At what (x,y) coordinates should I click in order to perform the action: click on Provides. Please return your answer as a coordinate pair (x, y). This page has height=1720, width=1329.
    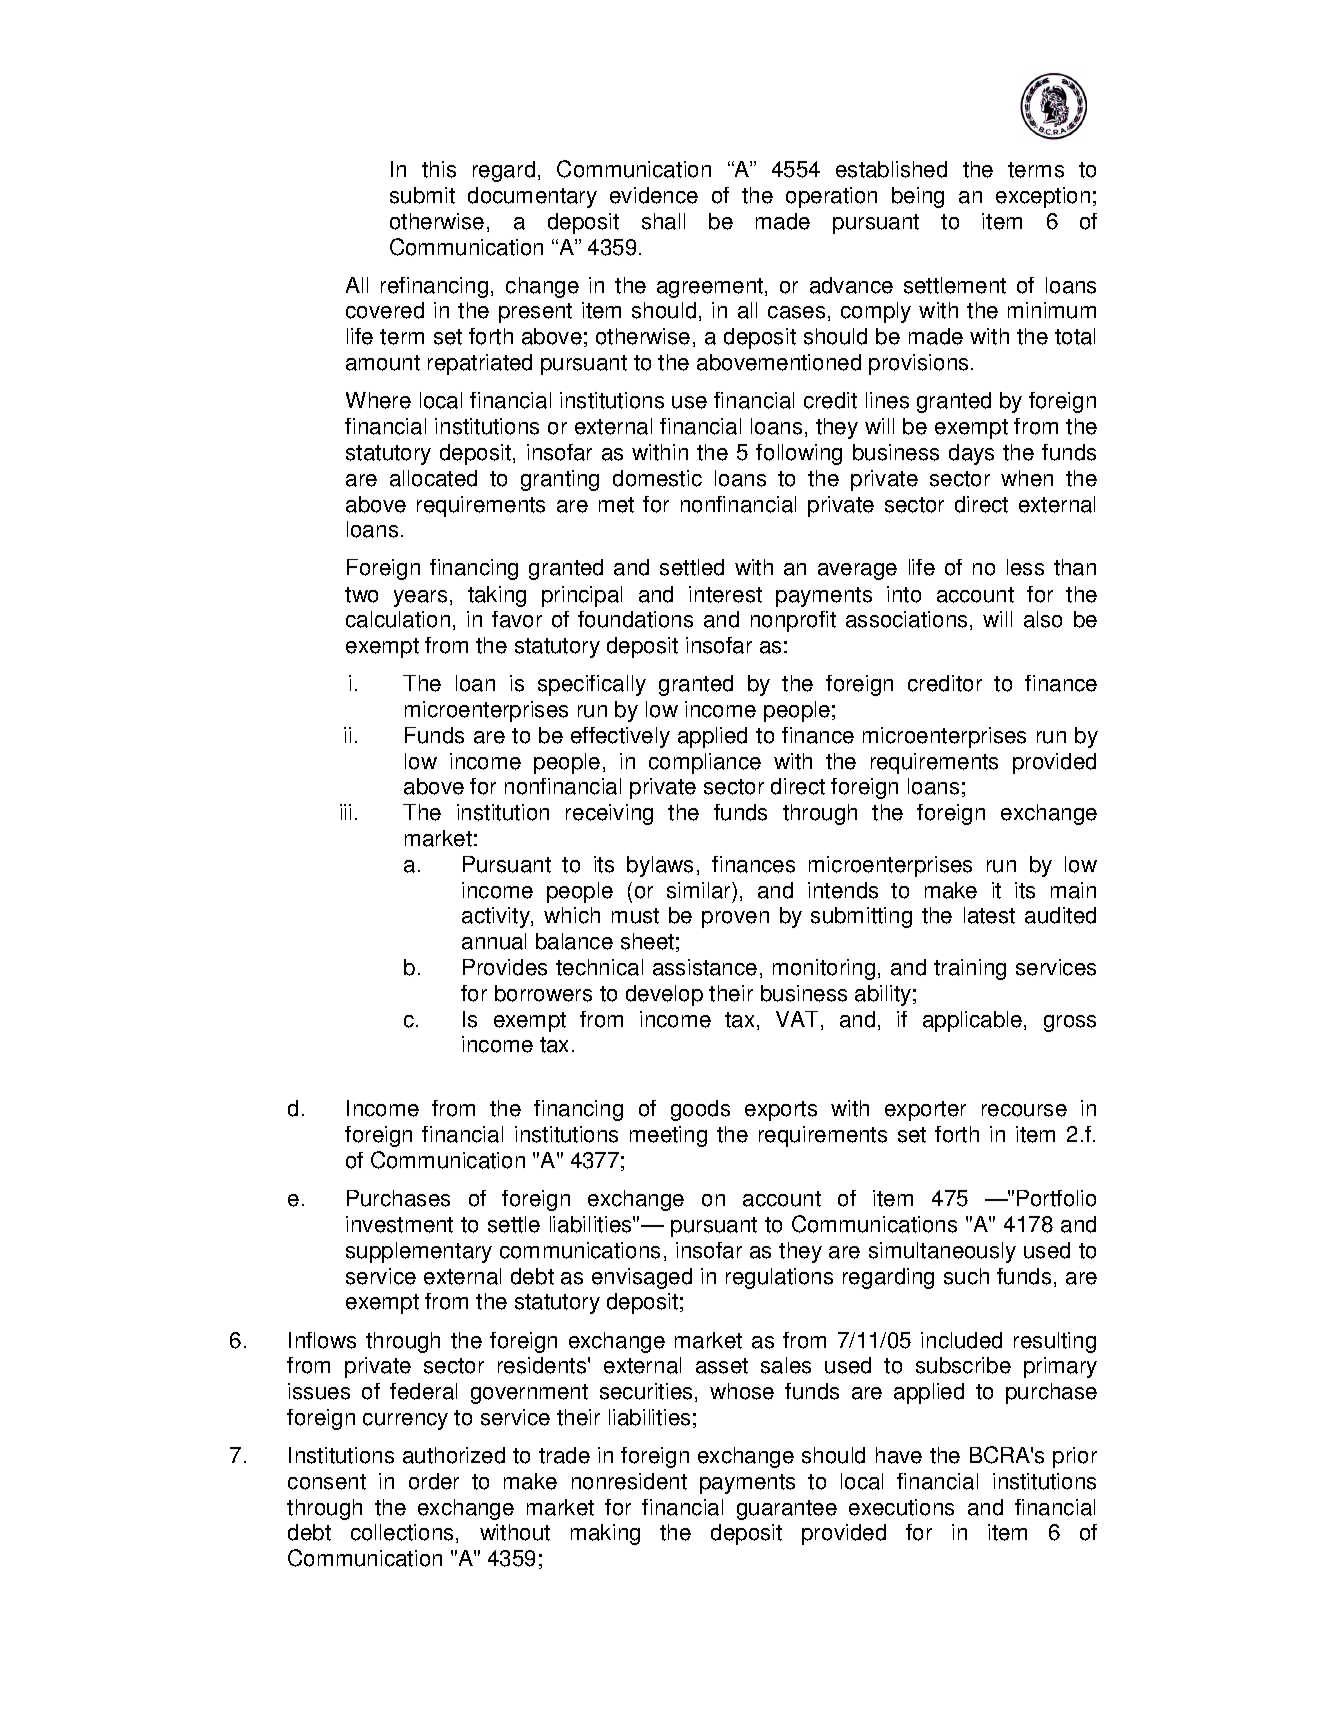
    Looking at the image, I should click on (505, 967).
